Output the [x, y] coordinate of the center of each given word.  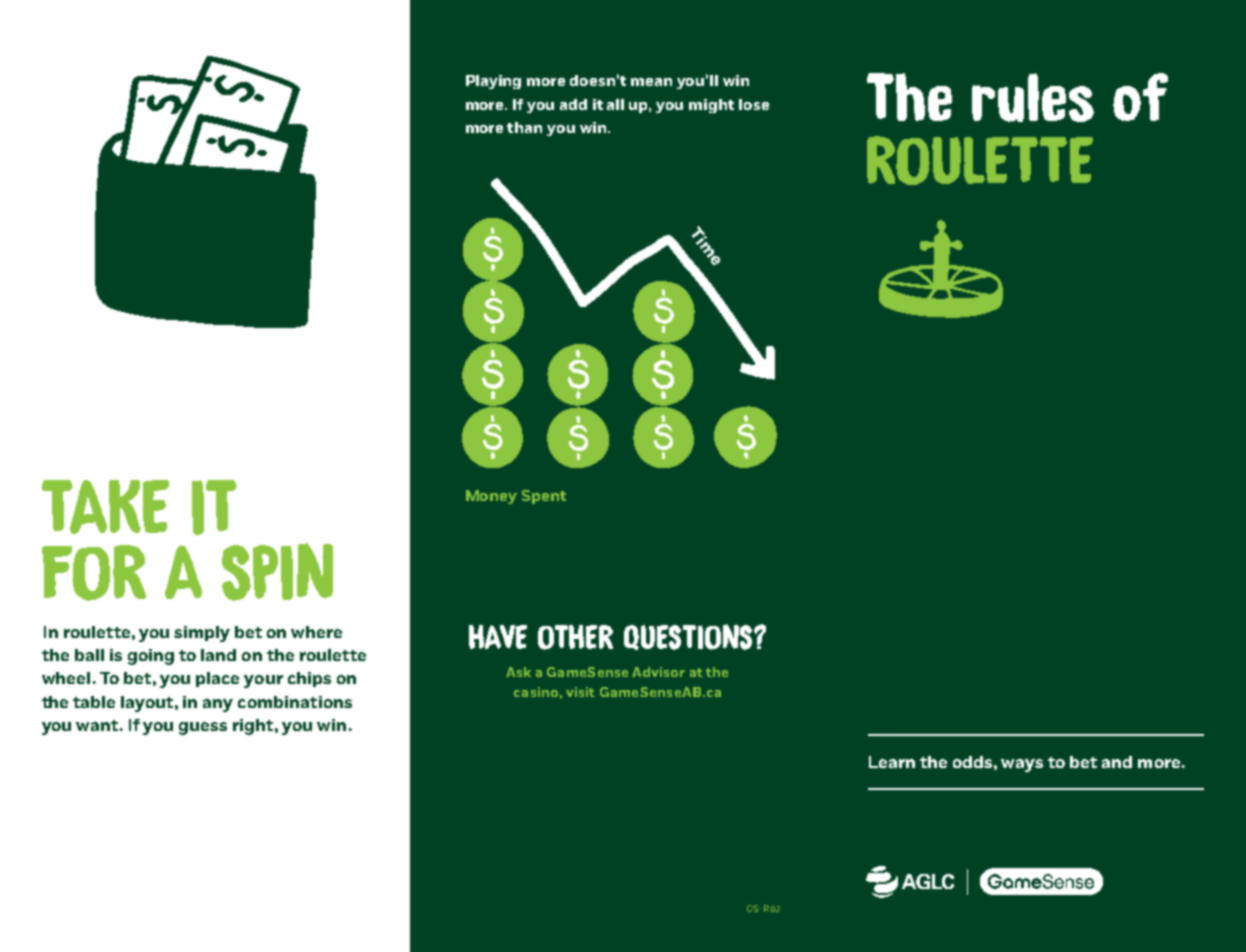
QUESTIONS [689, 637]
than [524, 127]
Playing [493, 82]
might [711, 106]
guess [203, 728]
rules [1033, 97]
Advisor [658, 672]
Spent [544, 497]
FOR [94, 573]
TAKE [105, 507]
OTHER [575, 637]
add [573, 104]
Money [491, 497]
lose [754, 104]
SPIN [277, 572]
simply [202, 634]
